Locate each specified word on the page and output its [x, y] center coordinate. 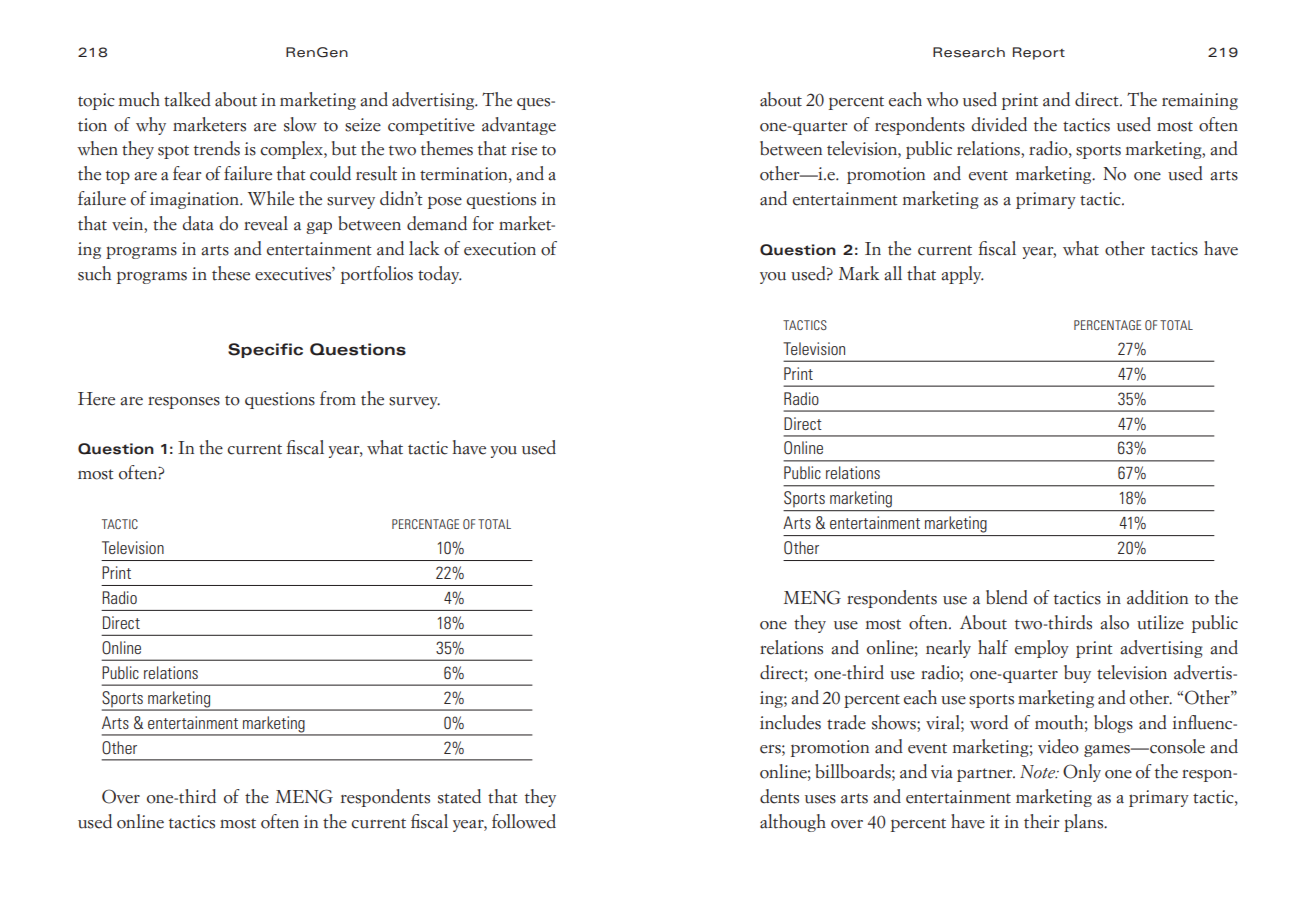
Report [1039, 53]
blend [1007, 597]
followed [524, 821]
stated [459, 796]
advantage [519, 126]
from [338, 398]
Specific [265, 350]
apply [962, 275]
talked [187, 99]
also [1114, 622]
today [440, 275]
